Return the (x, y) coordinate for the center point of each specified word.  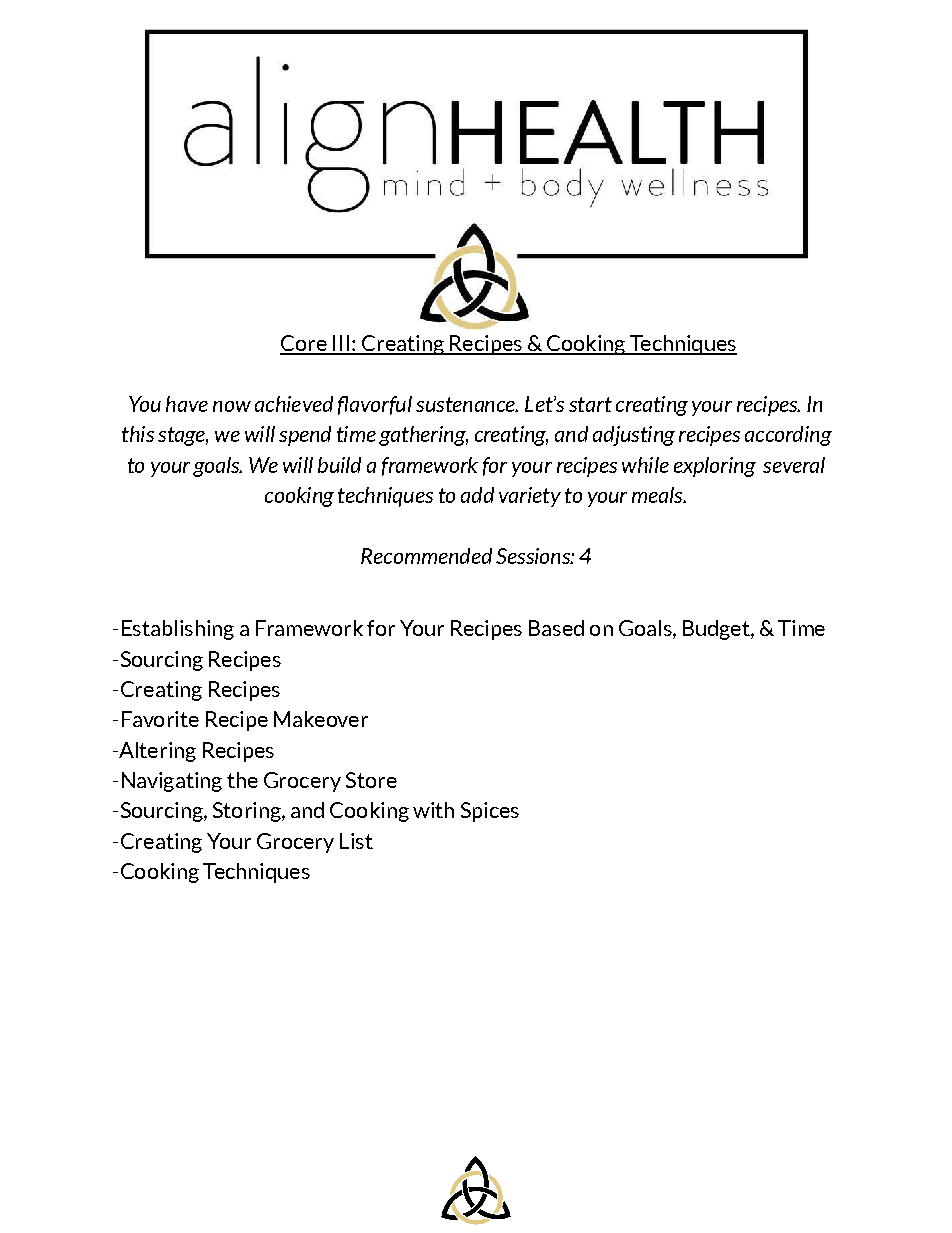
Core (304, 344)
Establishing (178, 630)
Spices (490, 812)
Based (556, 628)
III (341, 344)
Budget (717, 630)
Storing (248, 812)
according (788, 436)
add (477, 495)
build (339, 465)
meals (658, 495)
